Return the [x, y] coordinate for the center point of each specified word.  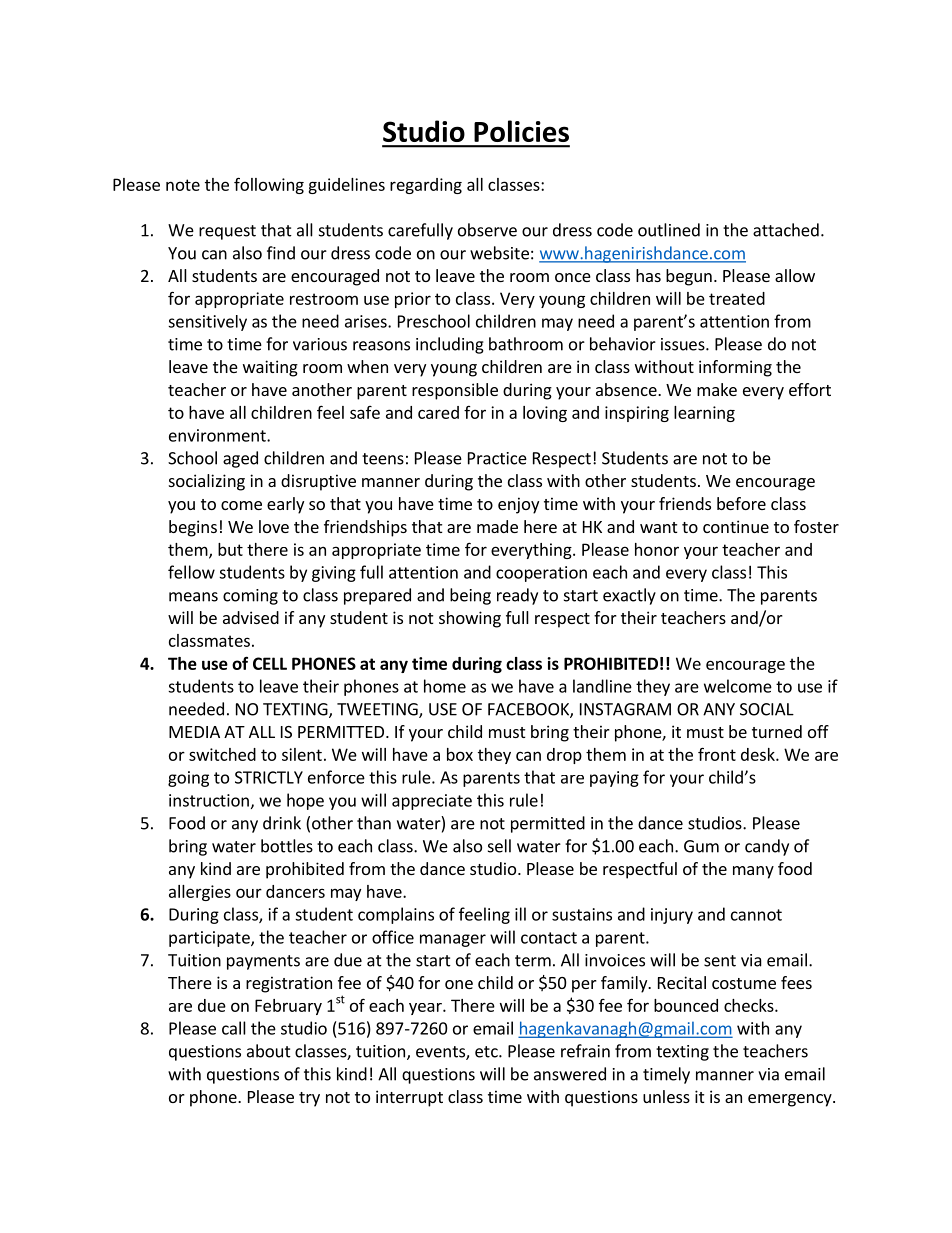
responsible [455, 391]
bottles [287, 846]
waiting [270, 368]
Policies [521, 131]
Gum [701, 846]
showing [470, 619]
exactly [629, 596]
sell [499, 846]
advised [251, 617]
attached [786, 230]
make [717, 389]
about [269, 1051]
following [269, 185]
